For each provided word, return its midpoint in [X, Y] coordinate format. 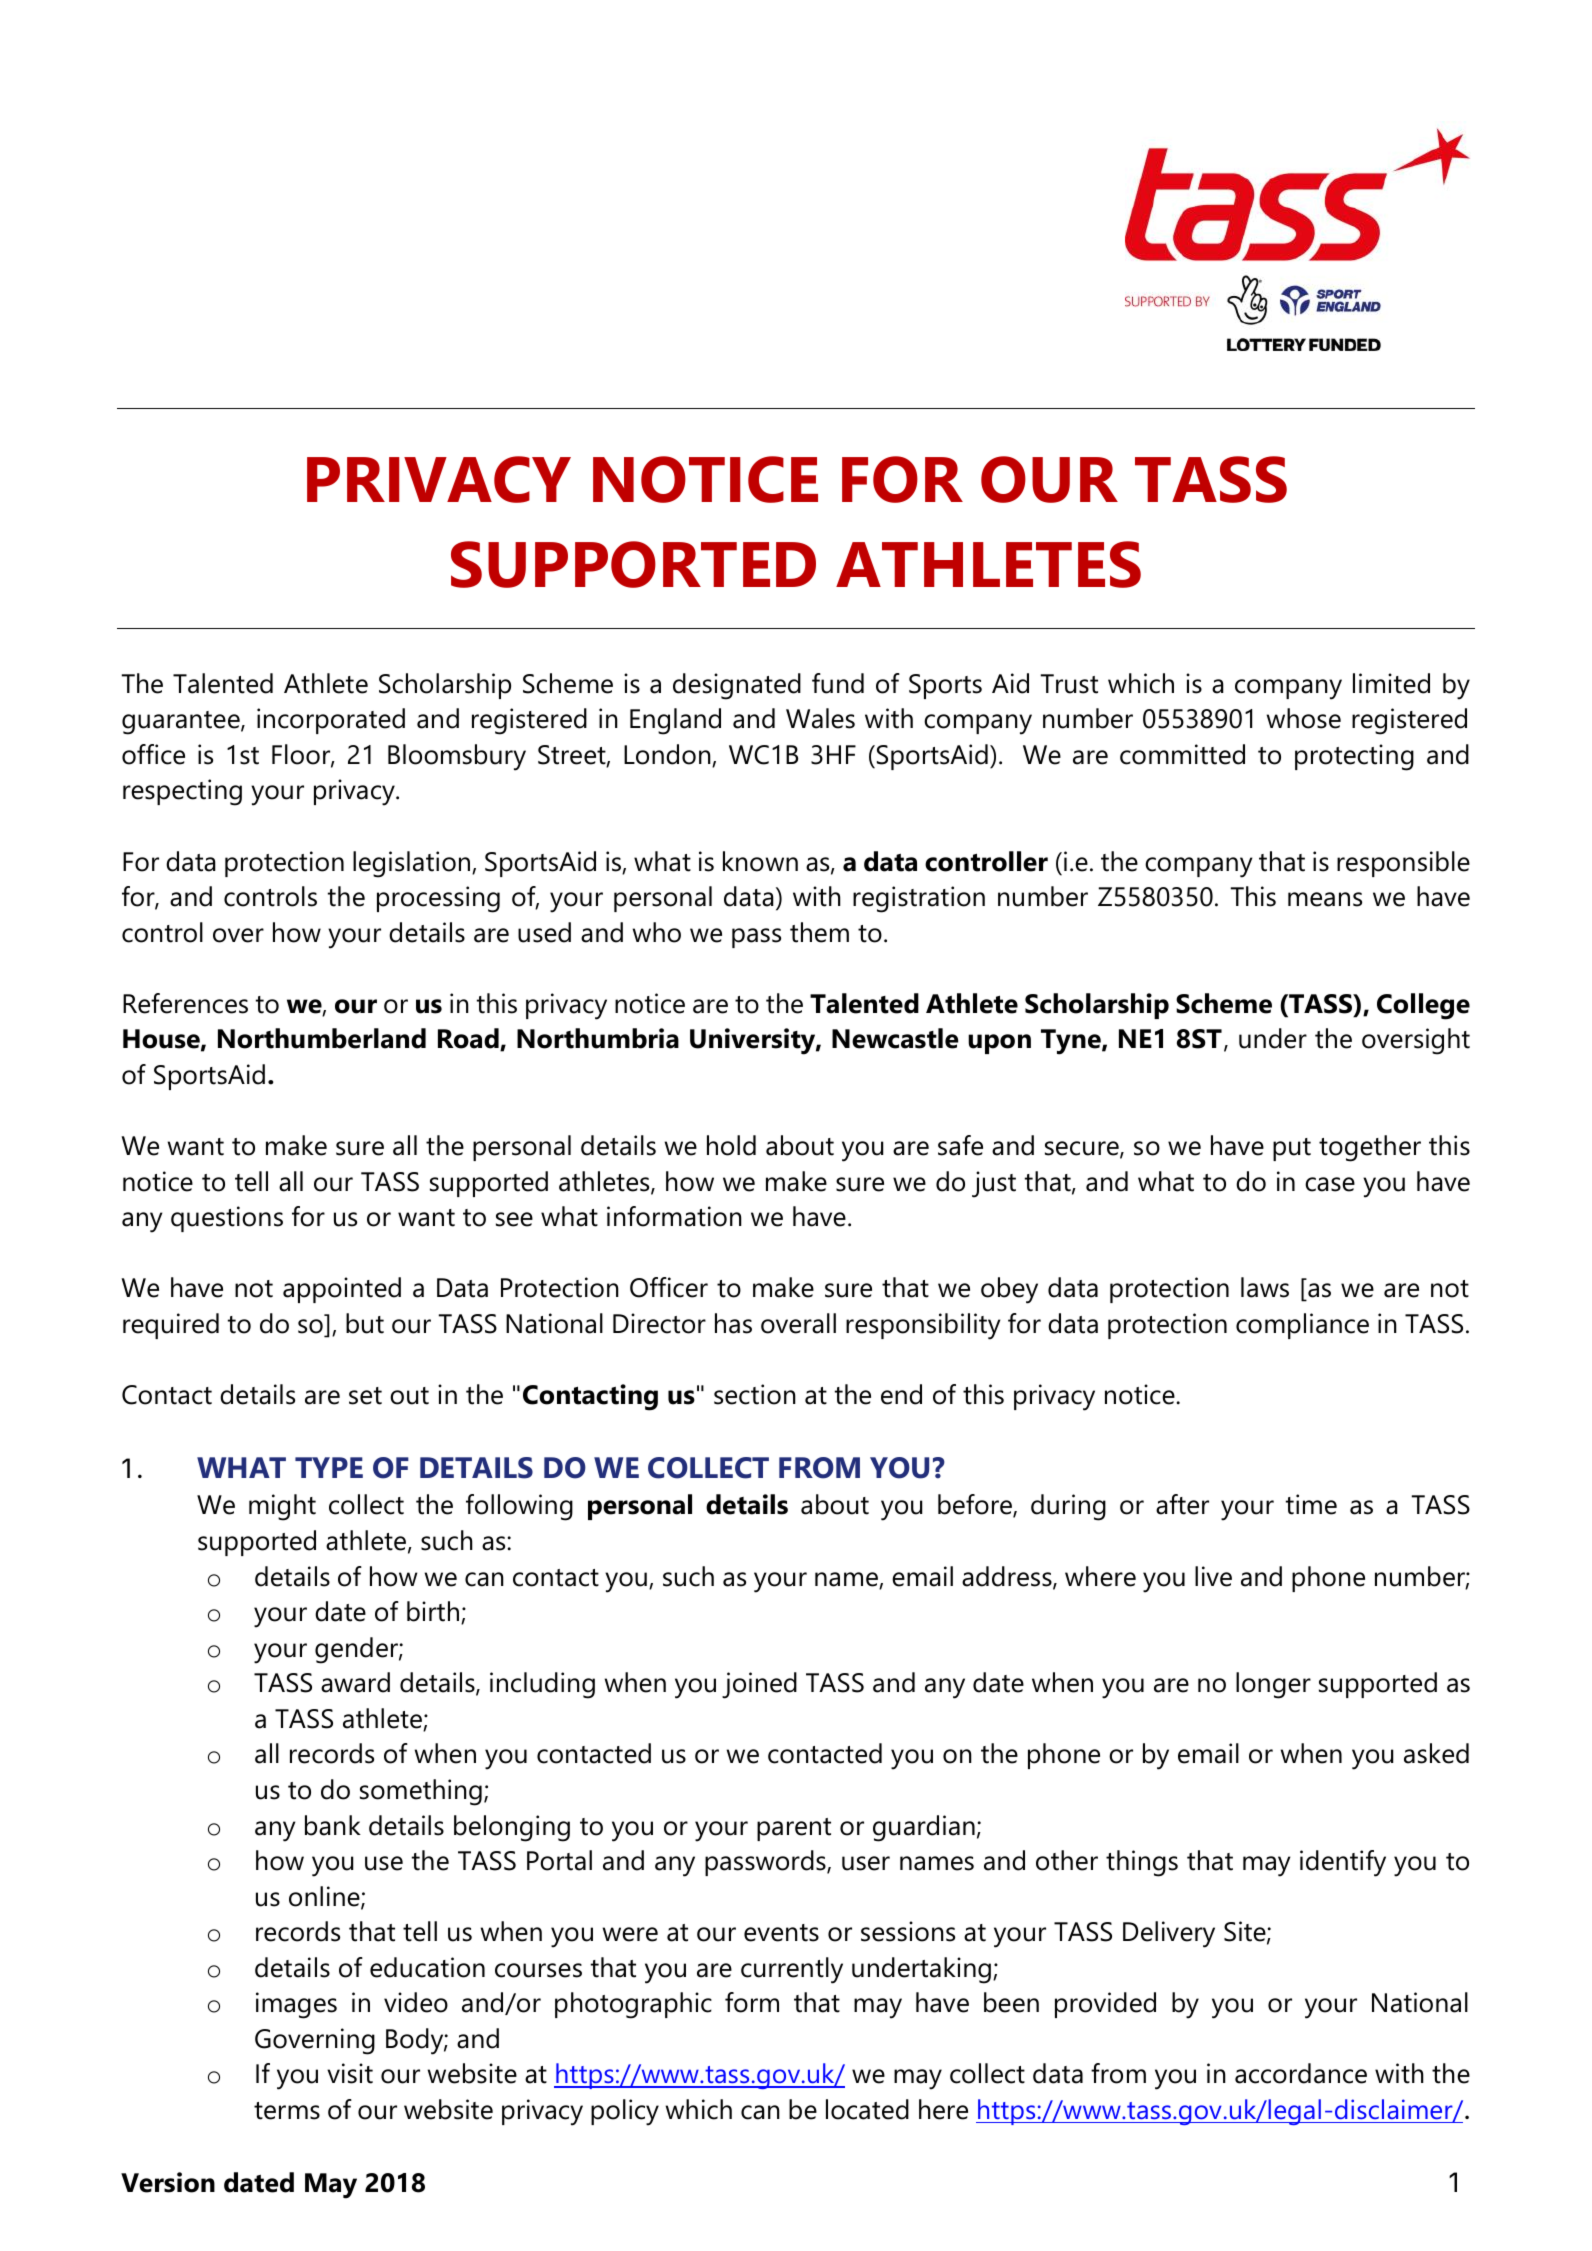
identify [1343, 1863]
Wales [820, 718]
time [1311, 1504]
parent [794, 1829]
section [755, 1394]
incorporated [331, 721]
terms [287, 2111]
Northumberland [322, 1038]
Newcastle [895, 1038]
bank [333, 1825]
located [867, 2109]
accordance [1301, 2073]
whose [1303, 718]
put [1292, 1149]
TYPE [329, 1467]
